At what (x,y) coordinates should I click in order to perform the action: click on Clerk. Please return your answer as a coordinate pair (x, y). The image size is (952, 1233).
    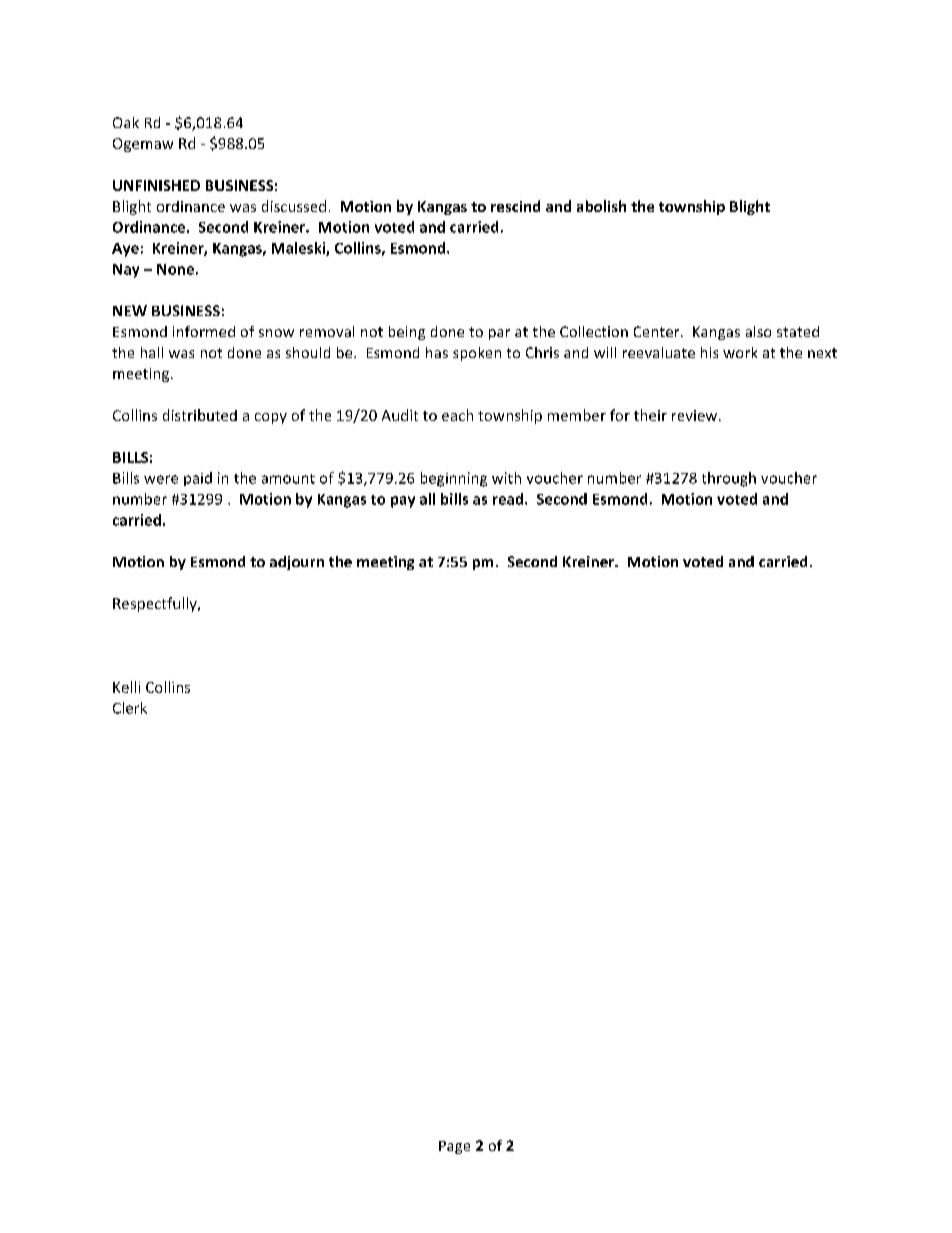
    Looking at the image, I should click on (130, 708).
